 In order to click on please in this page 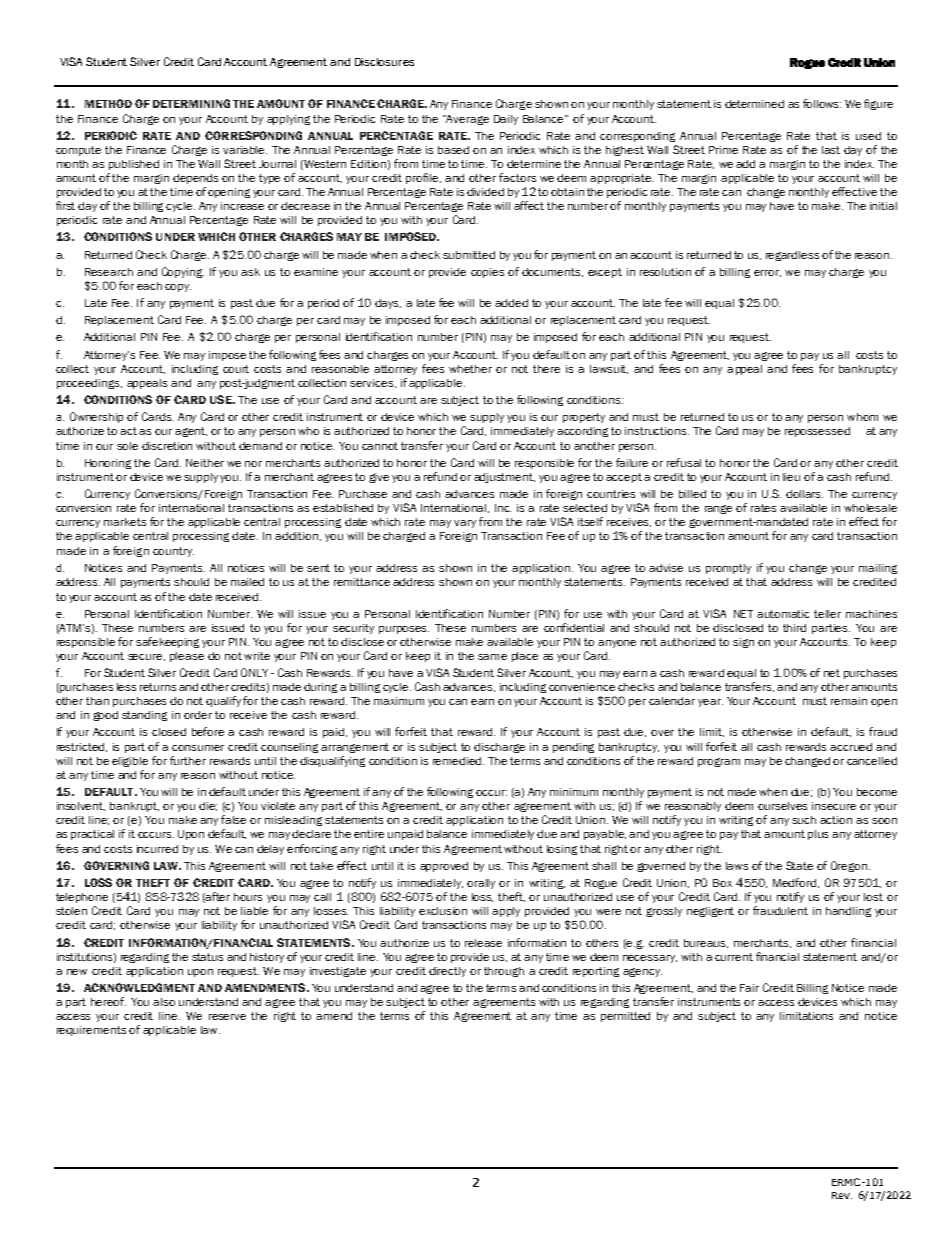, I will do `click(187, 657)`.
